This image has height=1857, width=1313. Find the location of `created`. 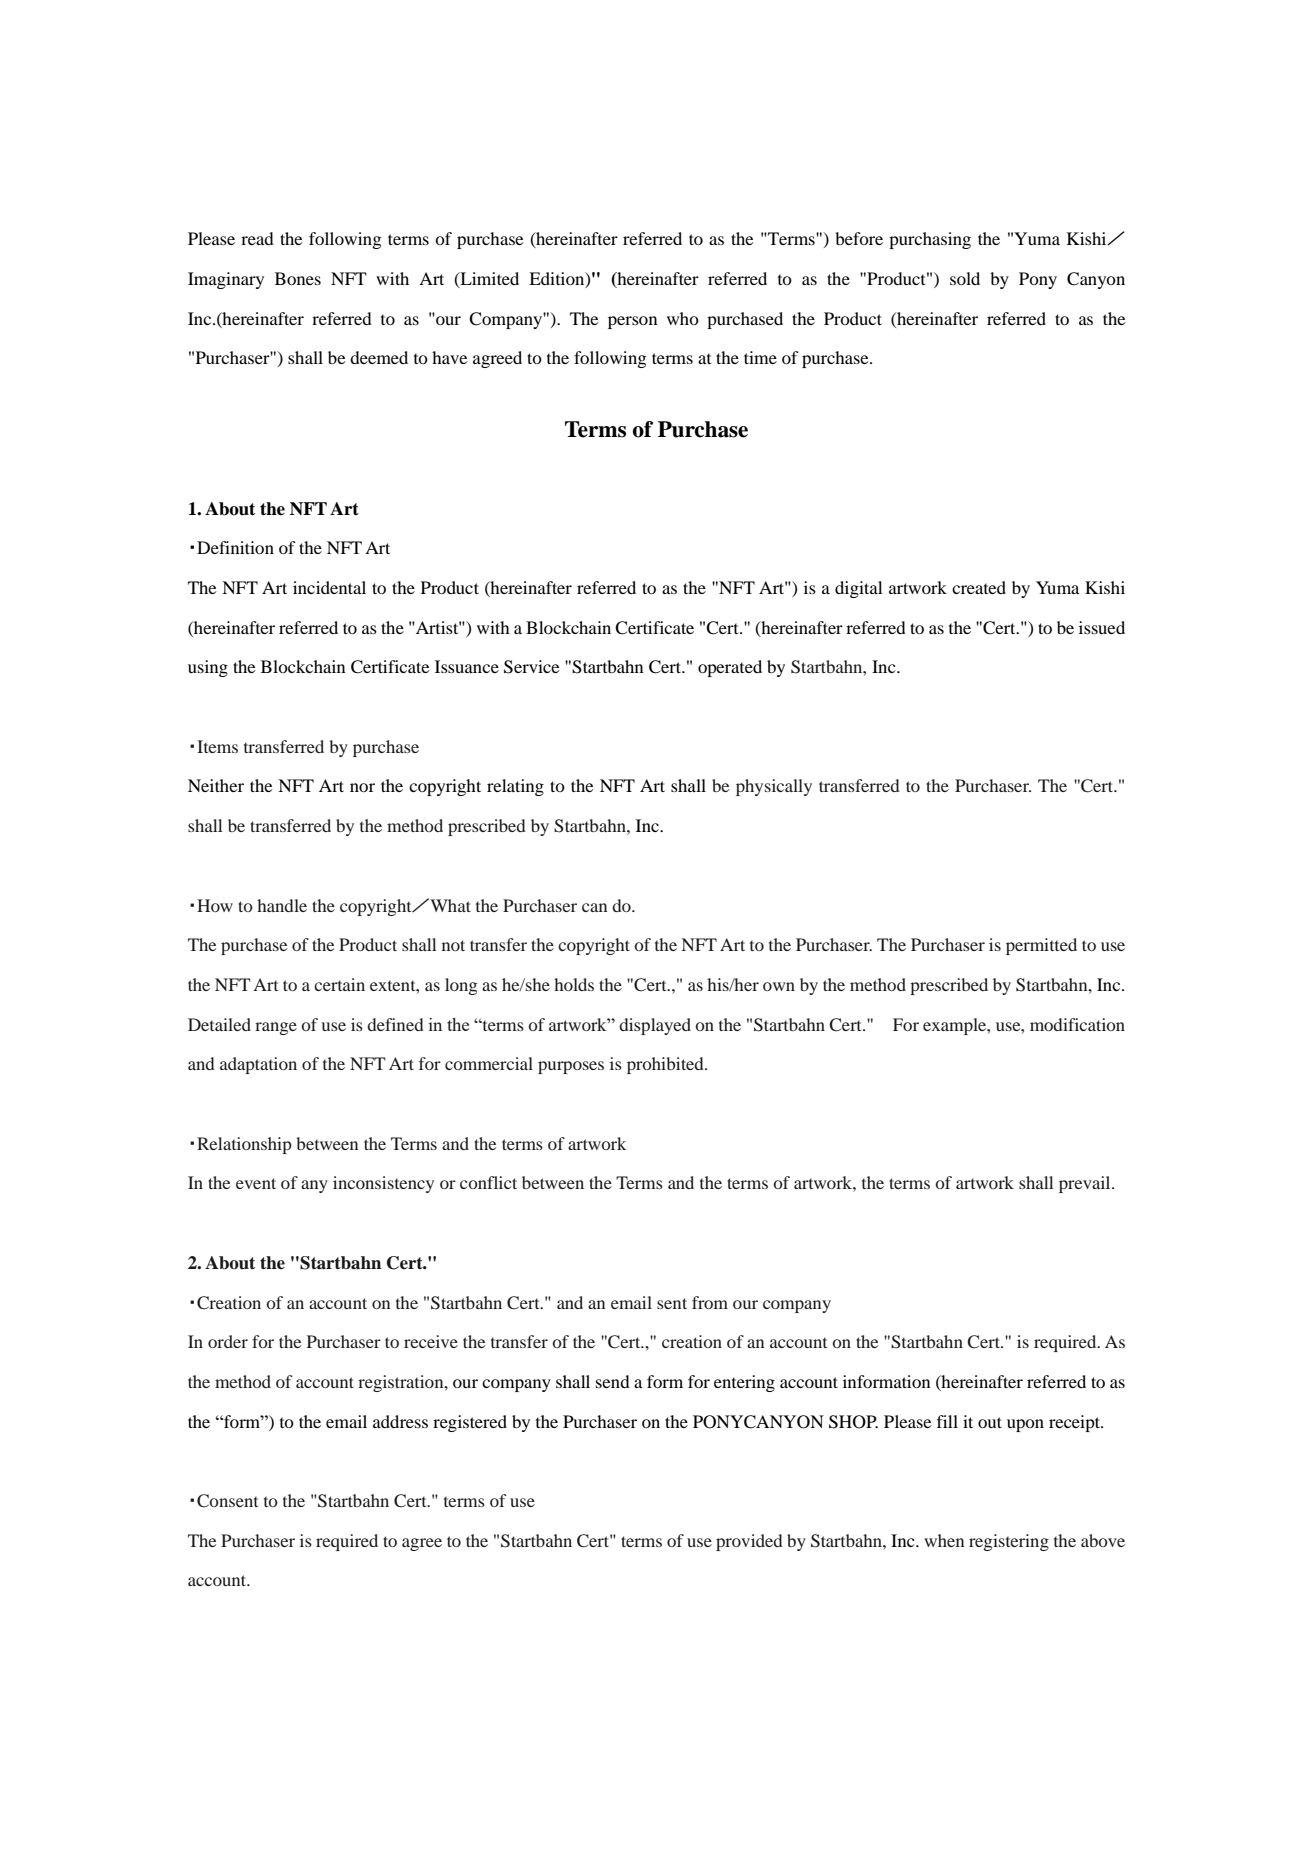

created is located at coordinates (979, 587).
